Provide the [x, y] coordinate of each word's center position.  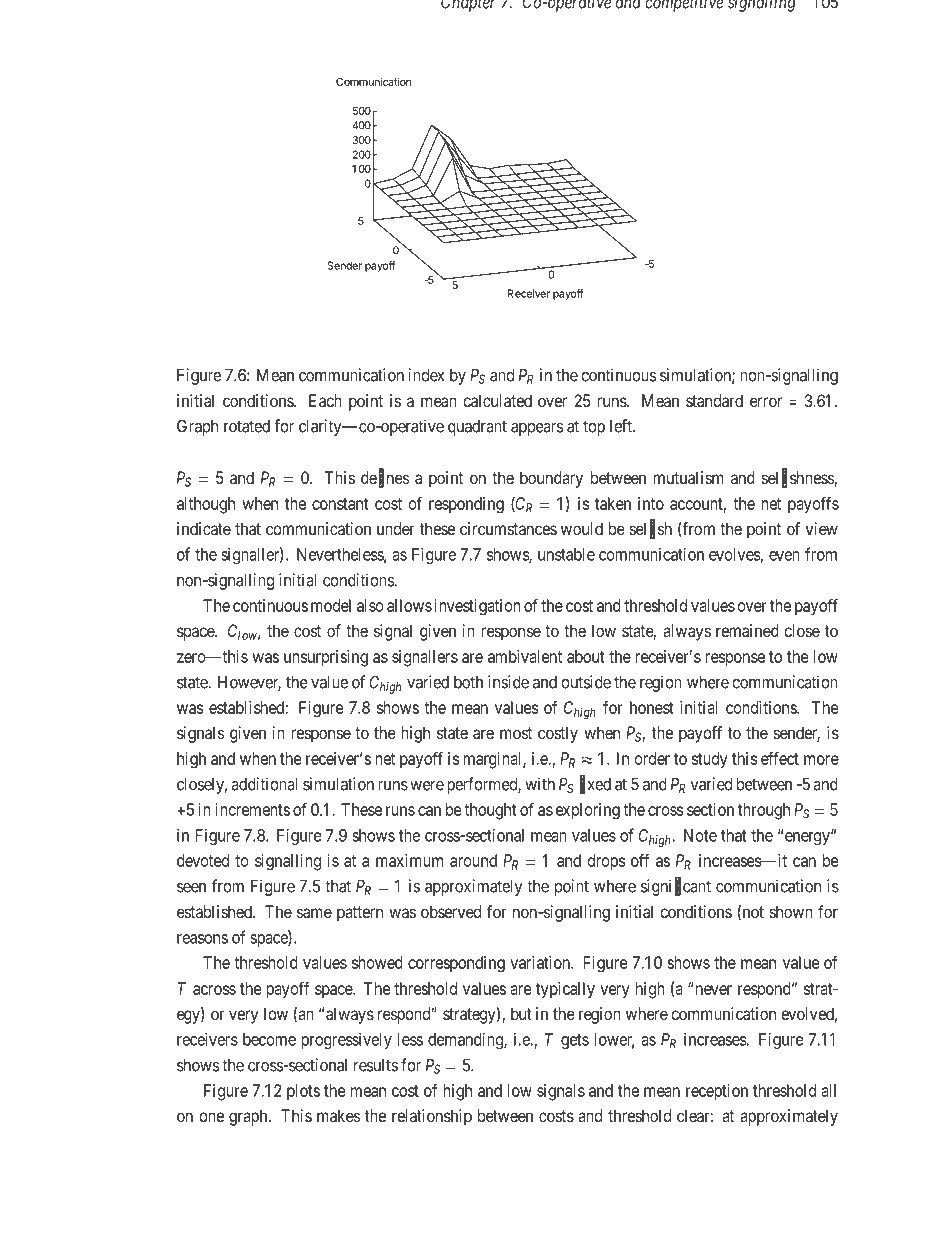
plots [303, 1092]
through [764, 811]
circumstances [508, 528]
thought [490, 811]
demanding [466, 1040]
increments [253, 809]
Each [325, 400]
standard [714, 400]
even [784, 556]
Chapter [468, 6]
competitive [684, 6]
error [766, 402]
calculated [497, 400]
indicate [204, 528]
